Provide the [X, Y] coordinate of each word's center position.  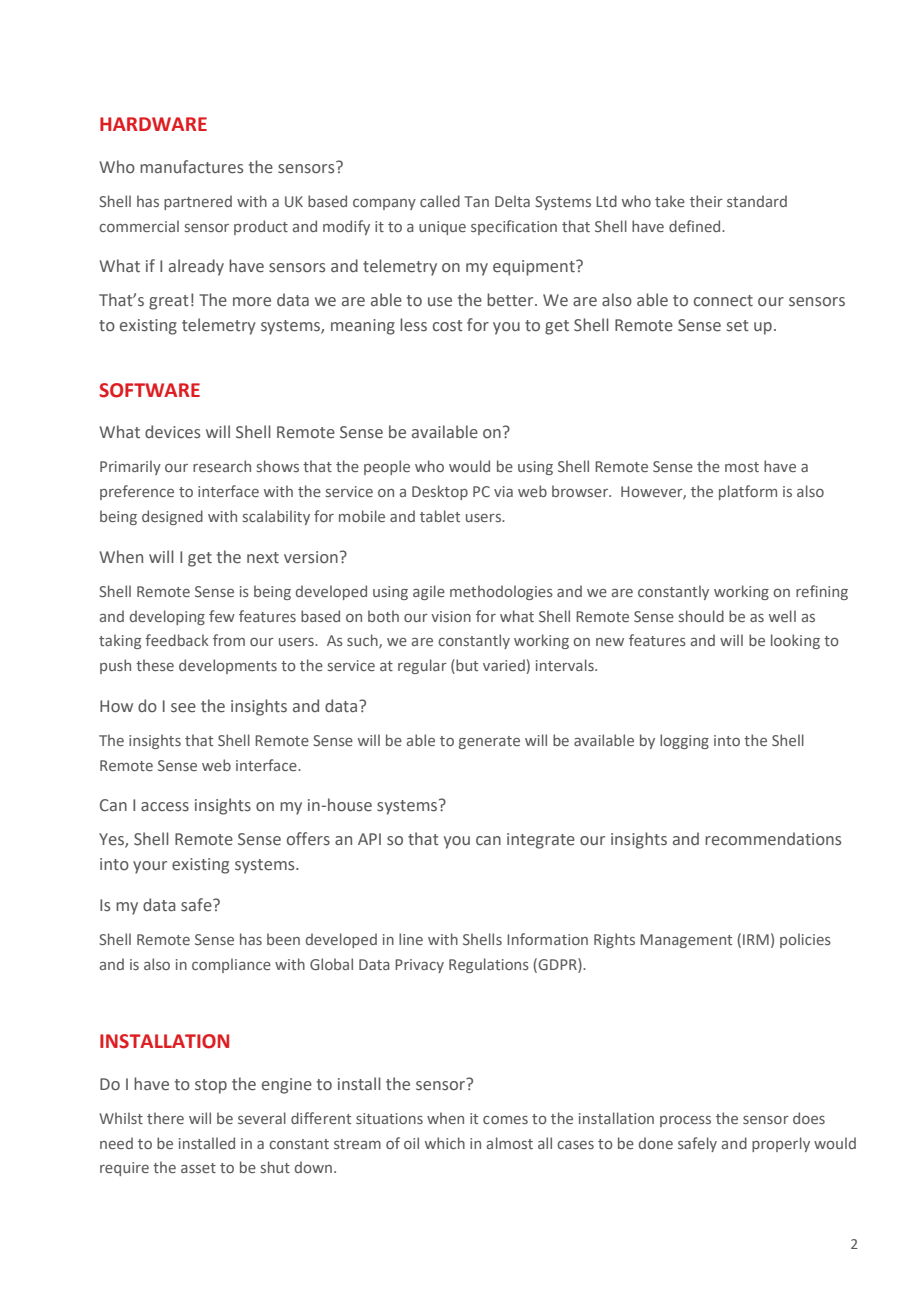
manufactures [191, 167]
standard [757, 201]
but [466, 666]
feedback [177, 640]
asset [198, 1168]
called [440, 201]
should [701, 616]
